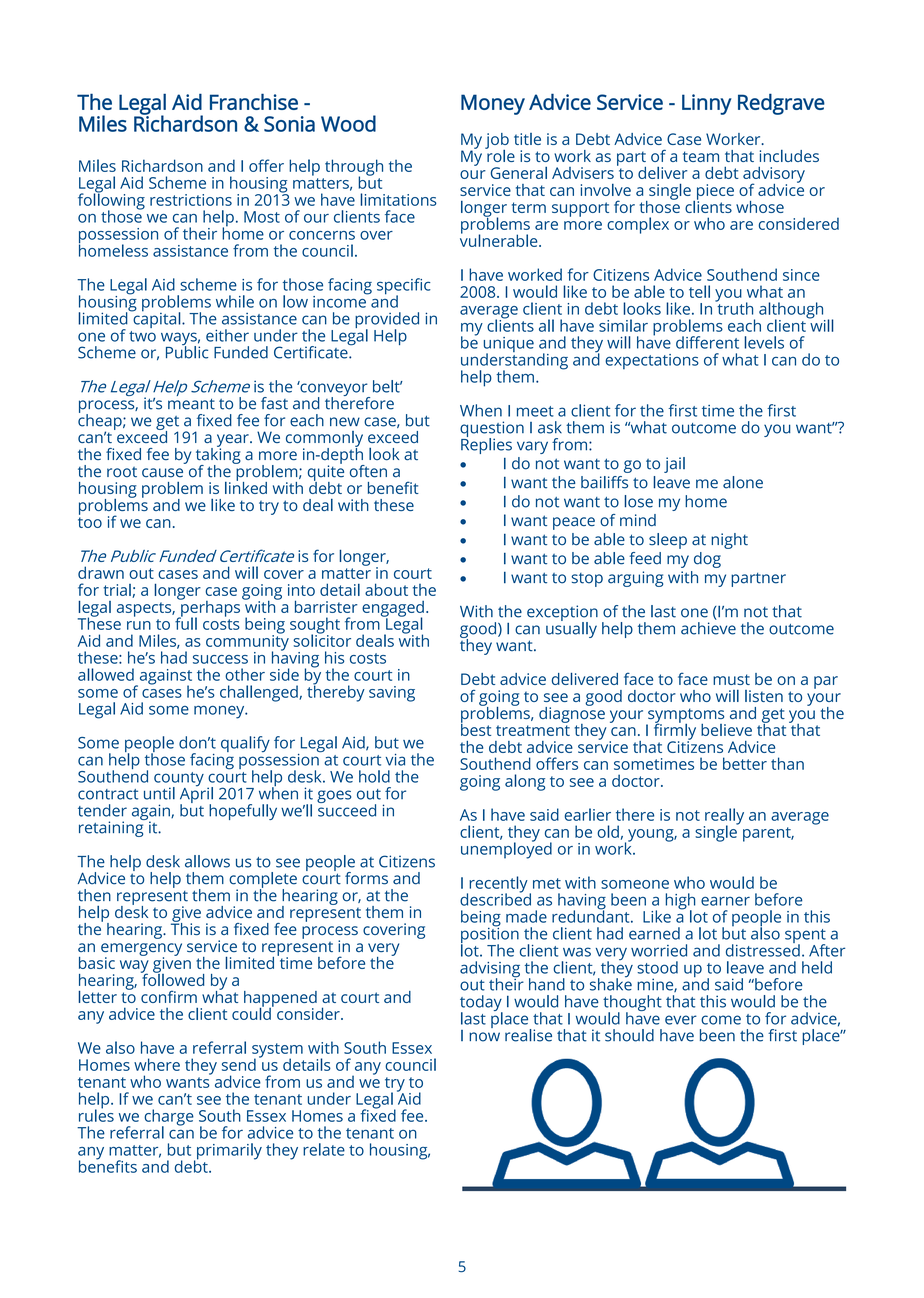 This screenshot has width=924, height=1298. What do you see at coordinates (169, 1118) in the screenshot?
I see `charge` at bounding box center [169, 1118].
